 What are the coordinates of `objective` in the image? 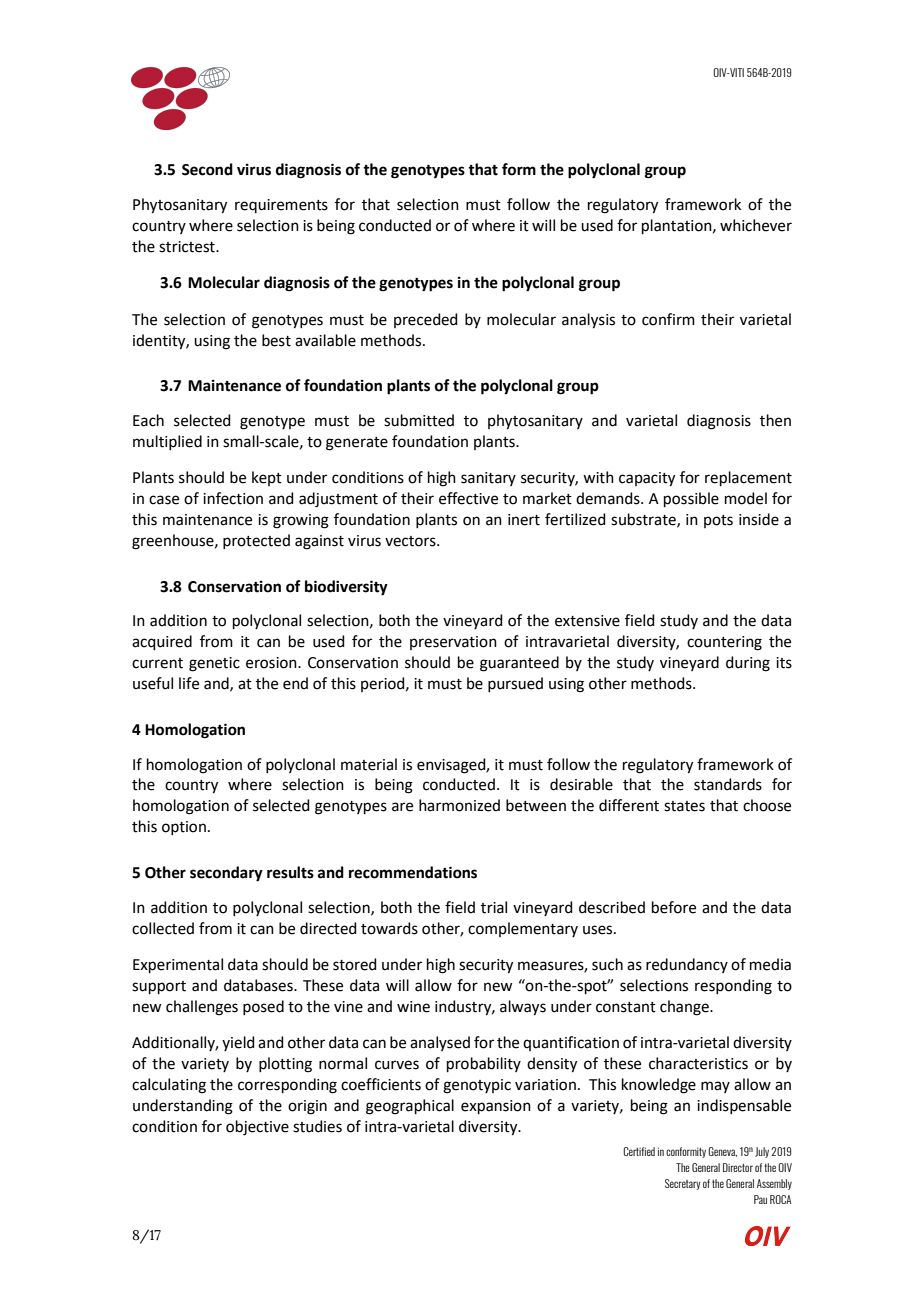 It's located at (257, 1128).
